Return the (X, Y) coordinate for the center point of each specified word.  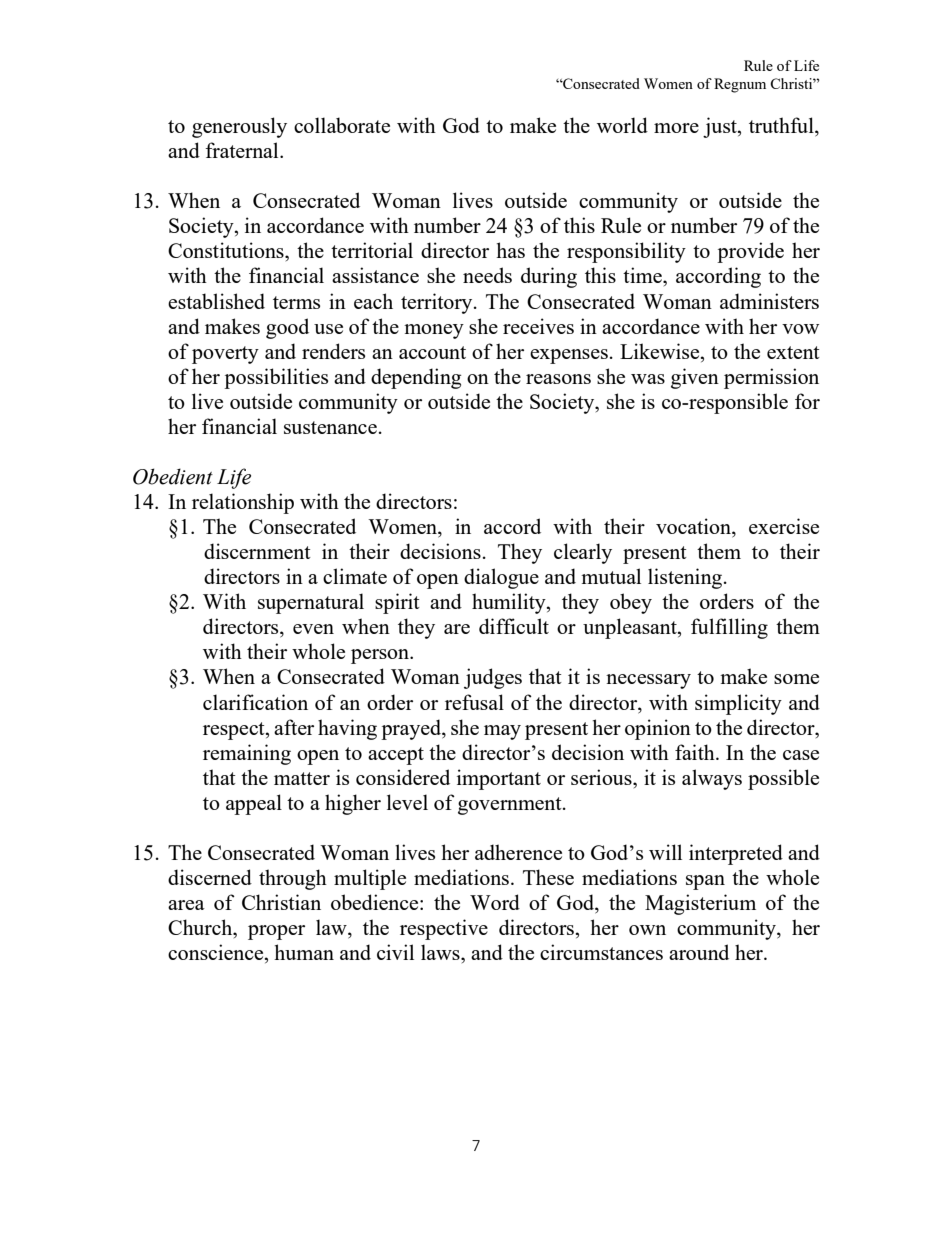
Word (495, 902)
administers (769, 301)
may (502, 732)
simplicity (738, 704)
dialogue (501, 578)
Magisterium (700, 904)
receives (538, 326)
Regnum (740, 85)
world (622, 125)
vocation (694, 527)
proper (276, 932)
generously (239, 127)
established (216, 301)
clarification (255, 702)
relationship (243, 503)
